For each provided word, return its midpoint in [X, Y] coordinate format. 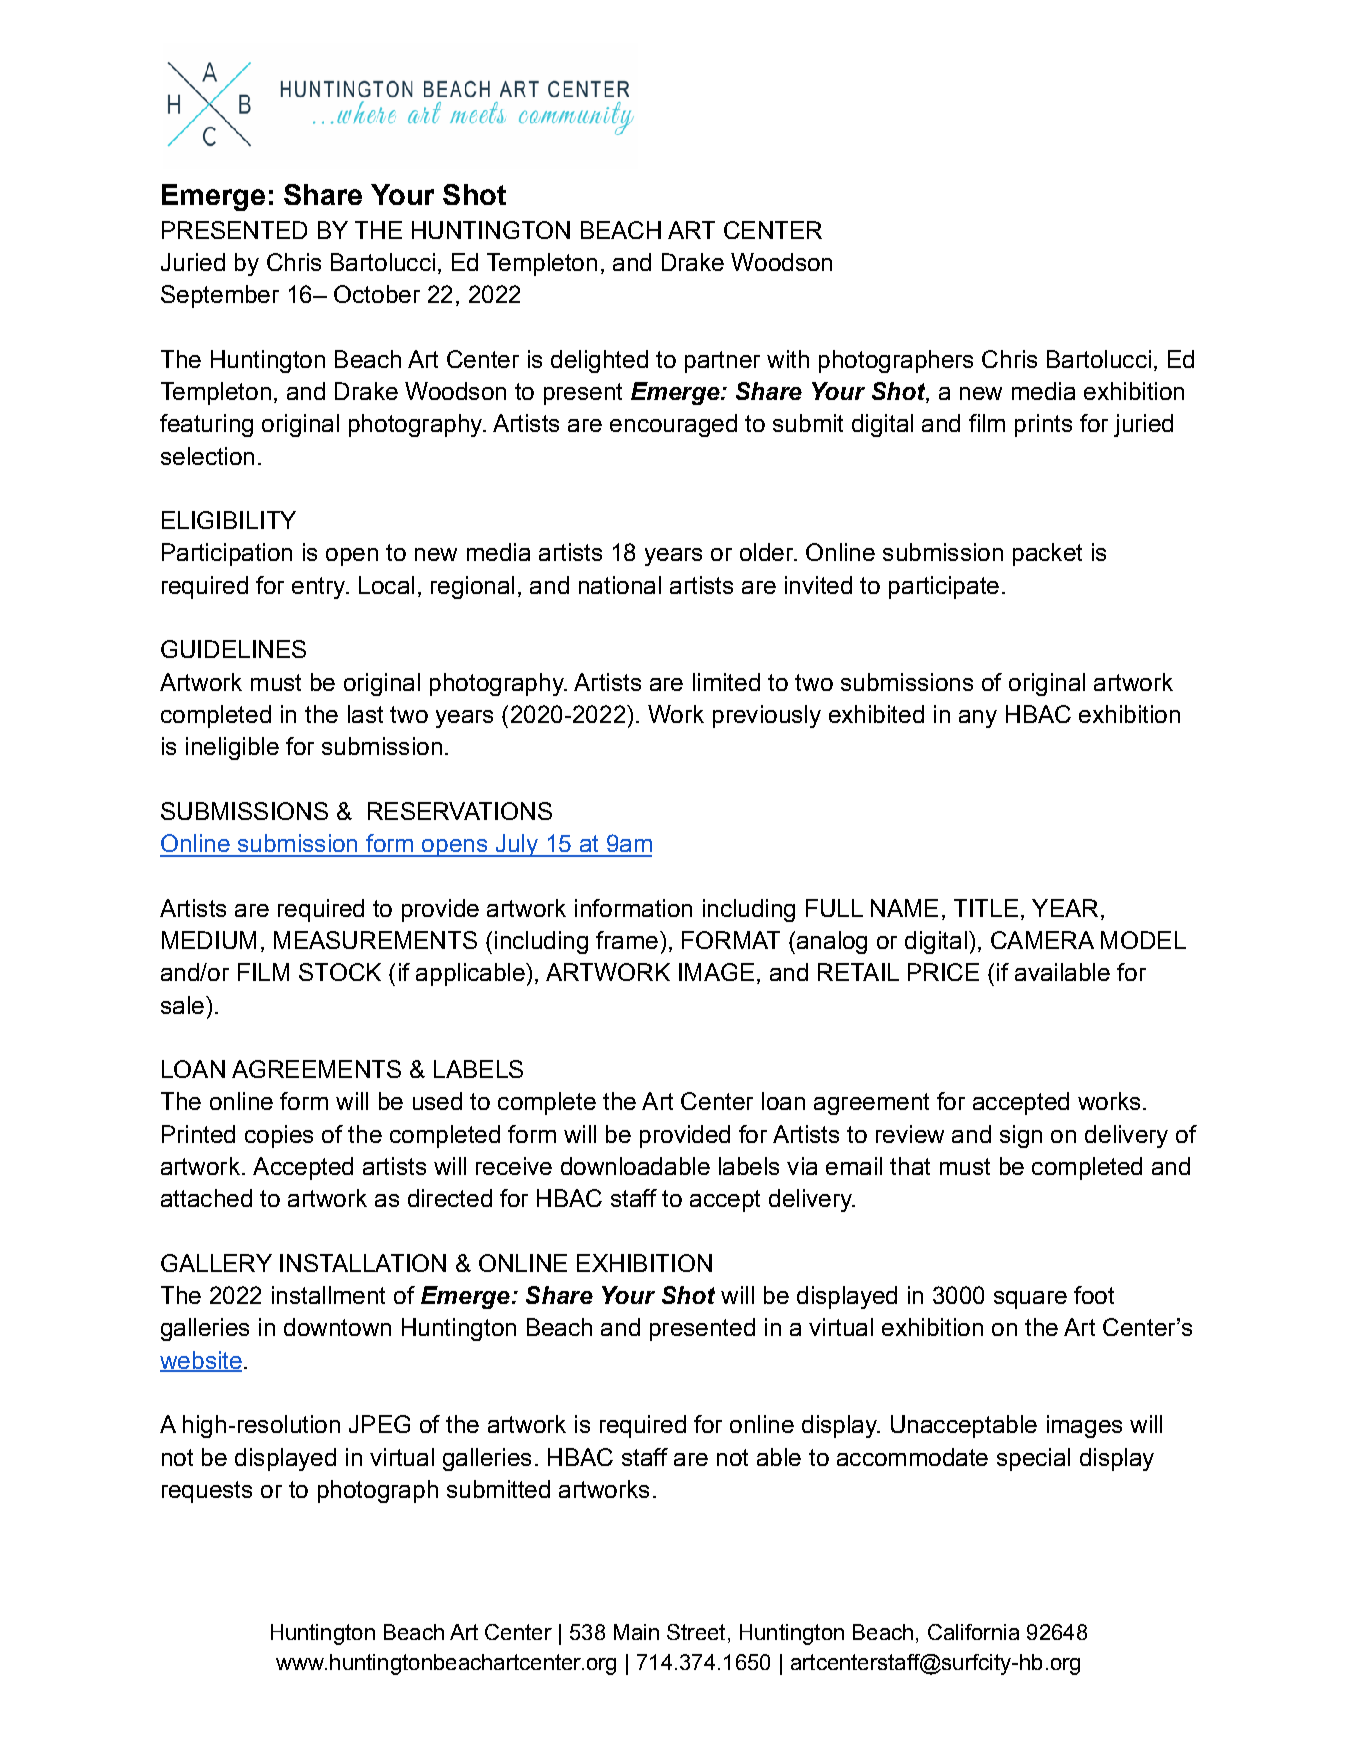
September [220, 296]
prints [1043, 425]
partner [722, 362]
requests [207, 1492]
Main [636, 1632]
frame [627, 940]
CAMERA [1042, 940]
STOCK [340, 972]
